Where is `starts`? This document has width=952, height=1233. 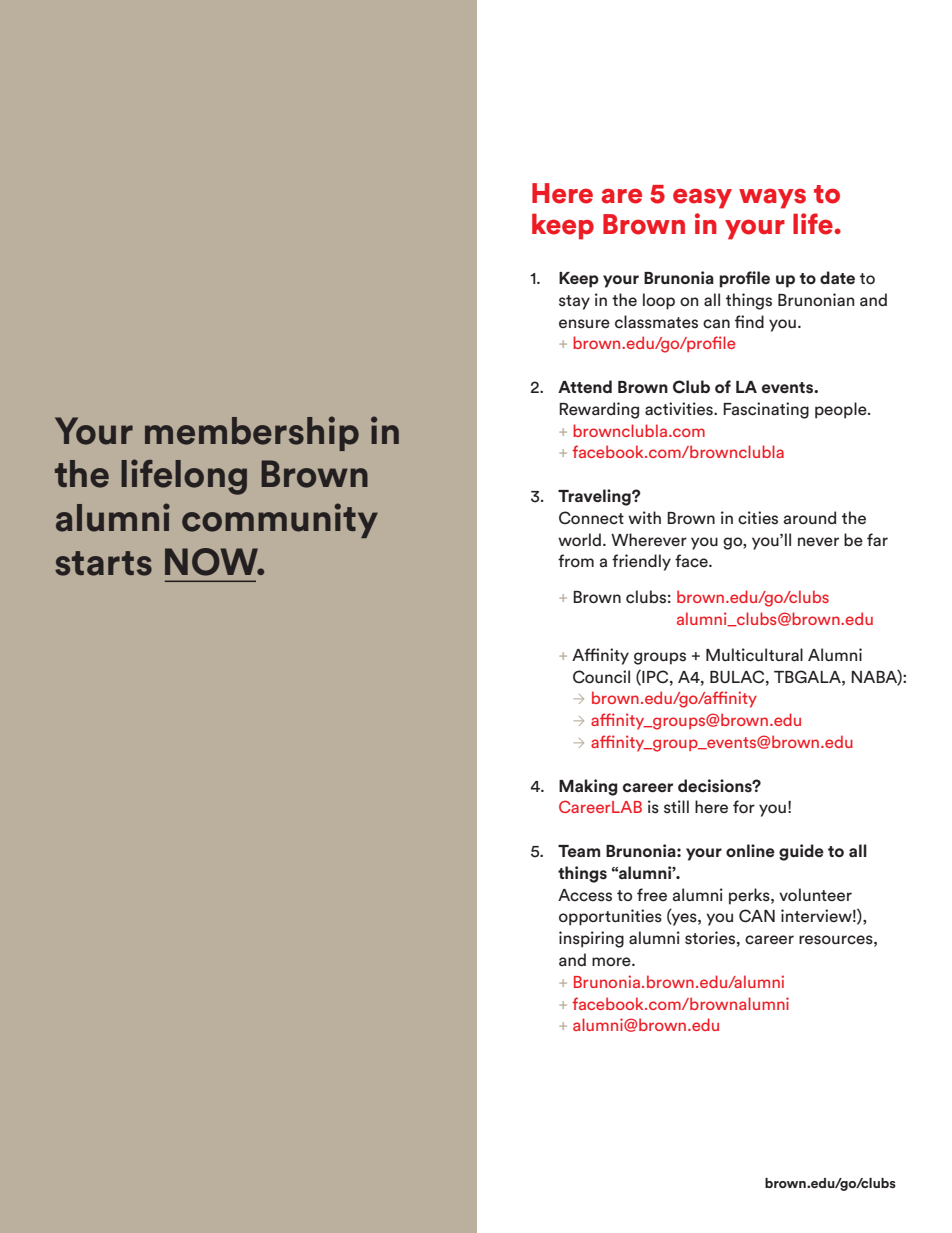
starts is located at coordinates (103, 563).
